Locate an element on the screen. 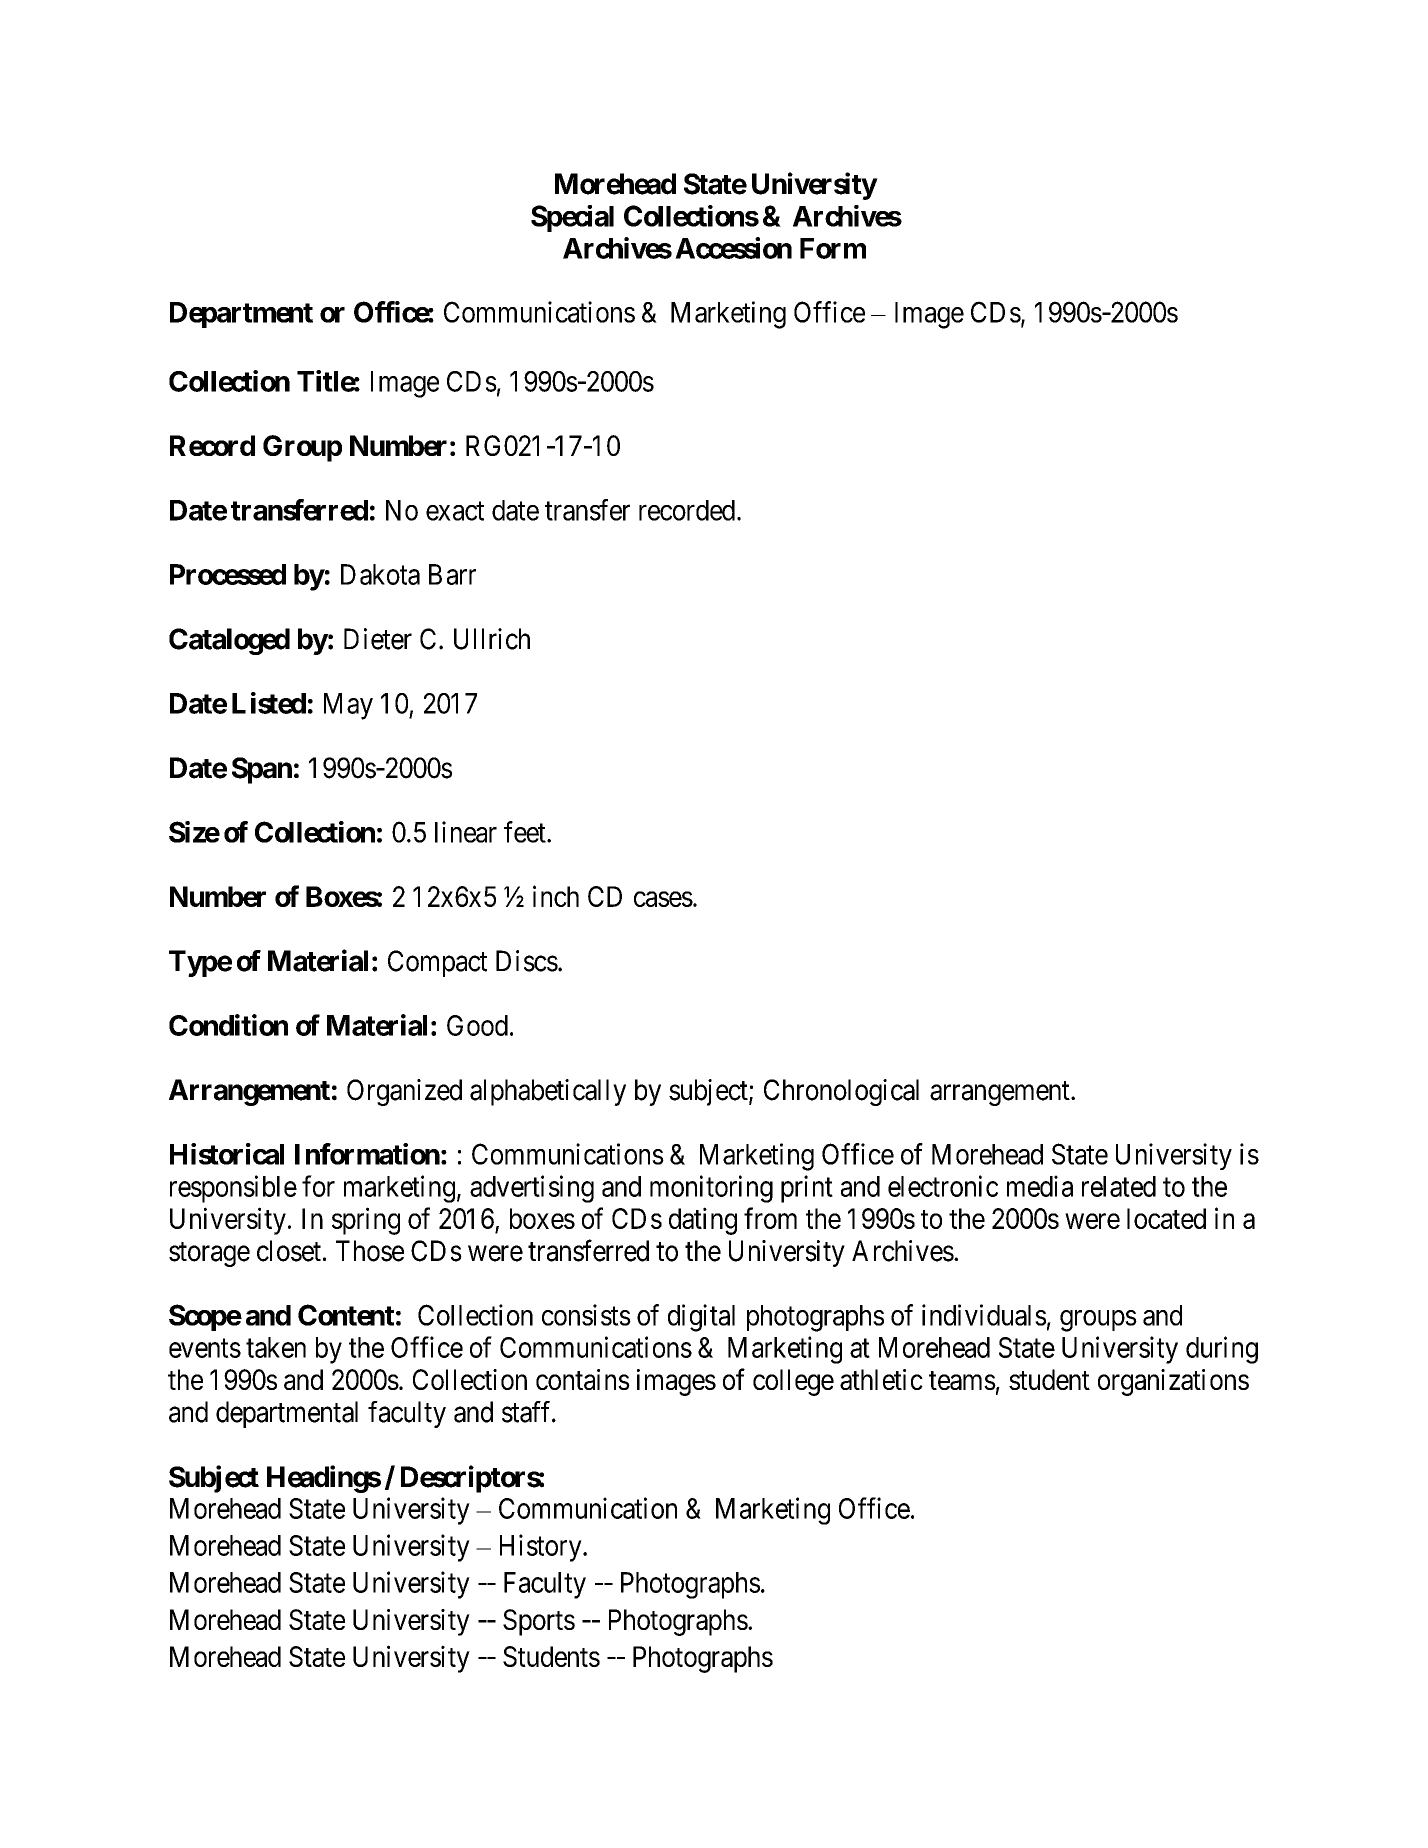  History is located at coordinates (542, 1548).
